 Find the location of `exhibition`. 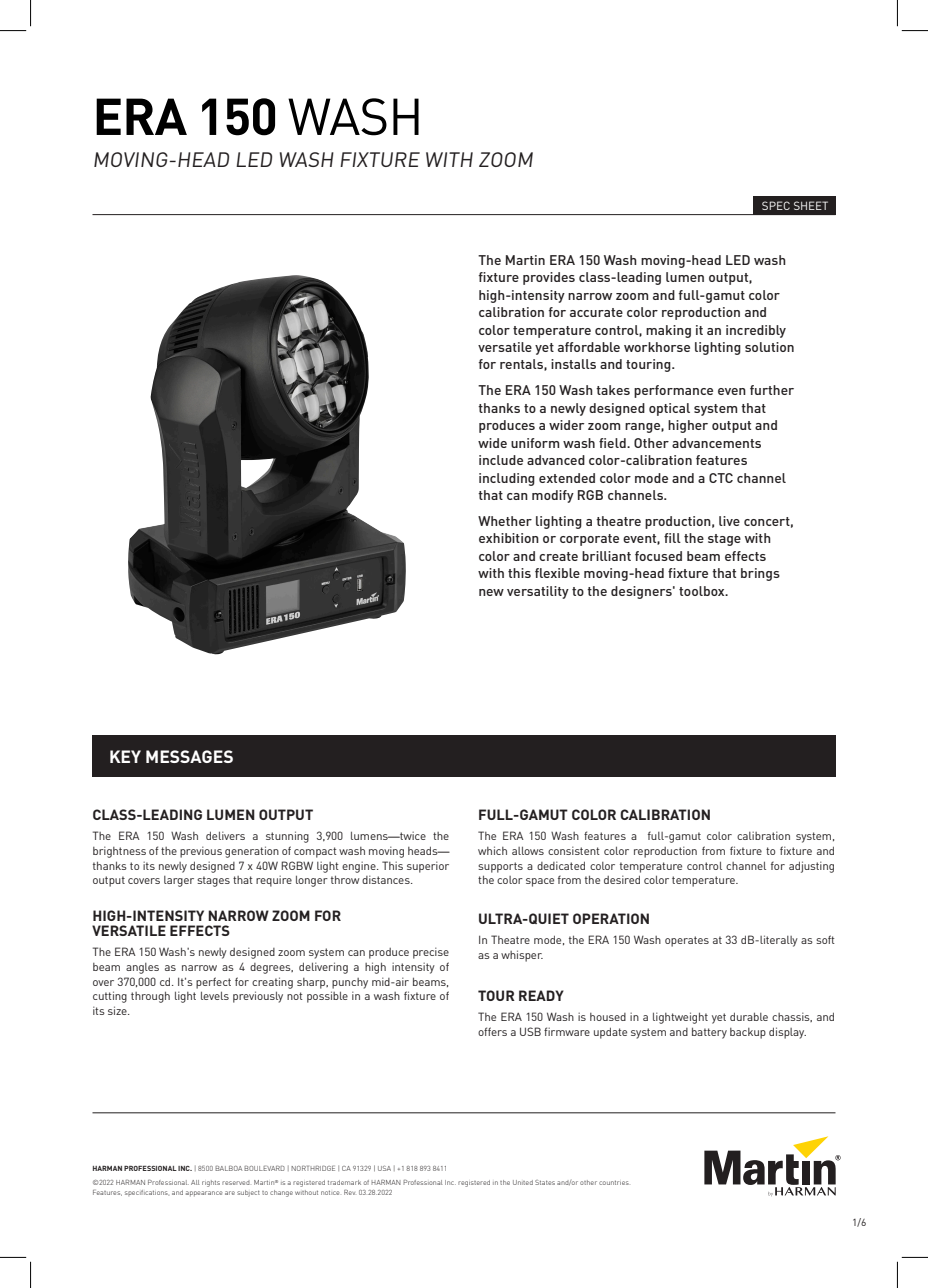

exhibition is located at coordinates (509, 538).
